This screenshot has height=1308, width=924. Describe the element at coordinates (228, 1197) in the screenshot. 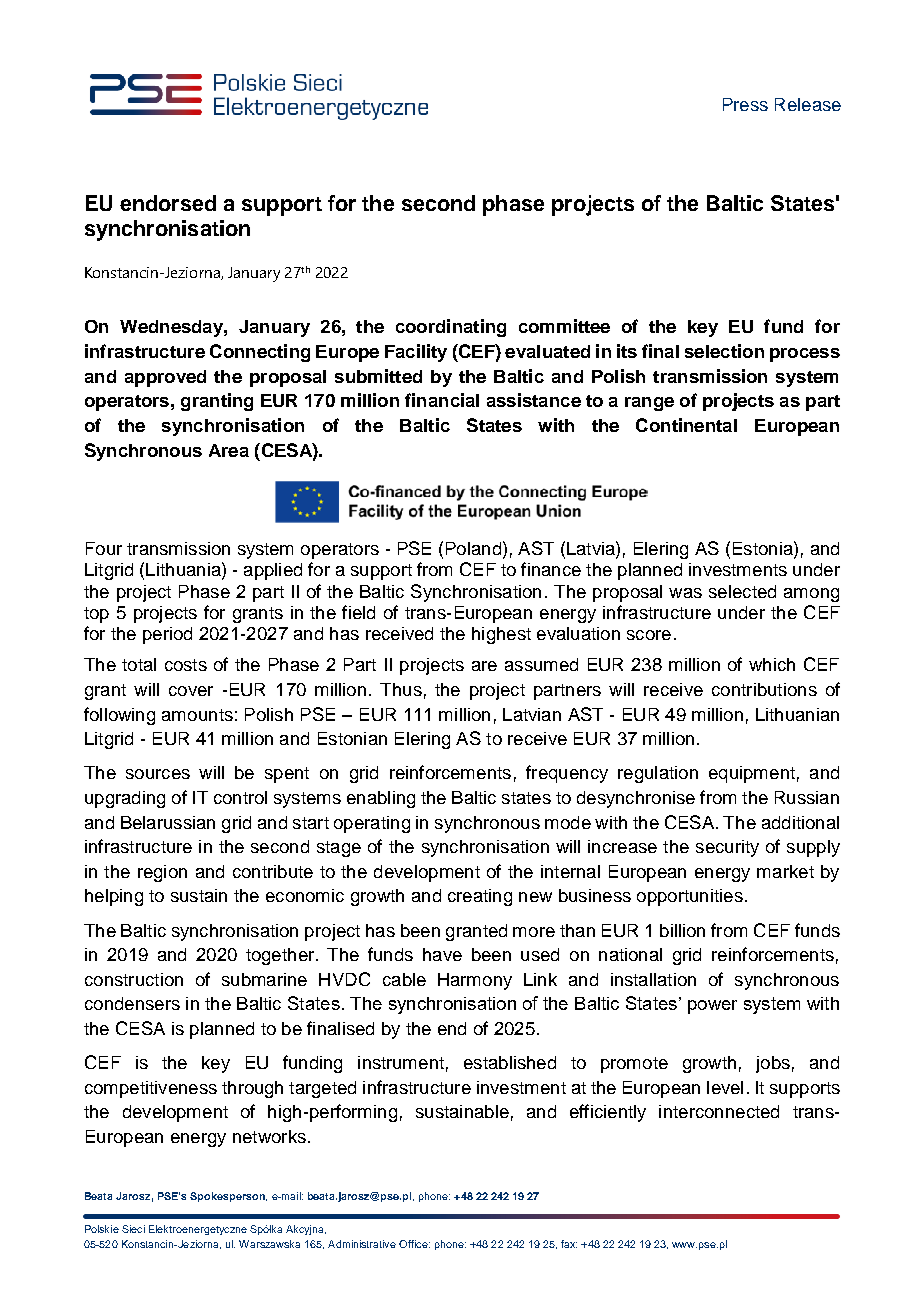

I see `Spokesperson` at that location.
